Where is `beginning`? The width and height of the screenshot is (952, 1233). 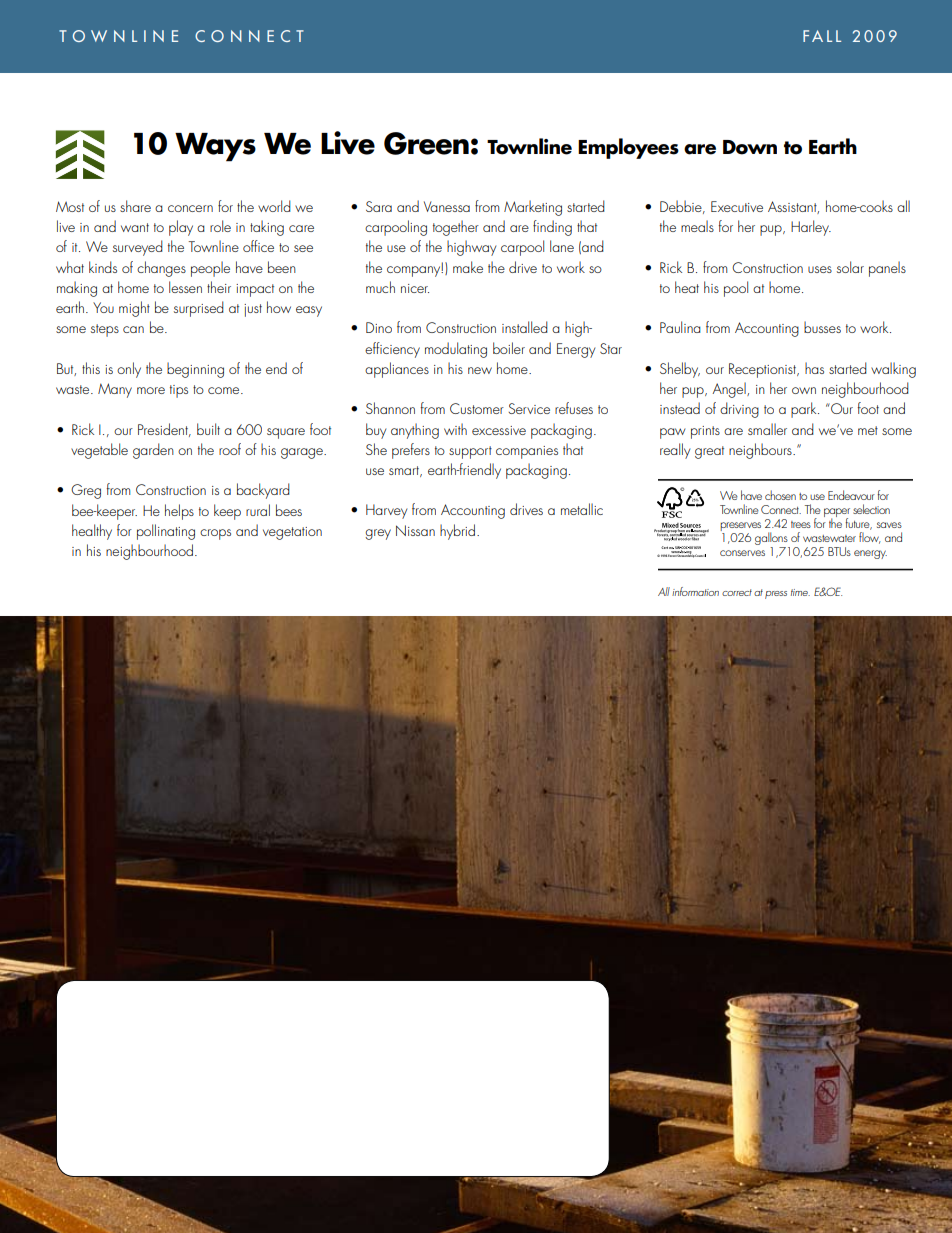
beginning is located at coordinates (195, 370).
